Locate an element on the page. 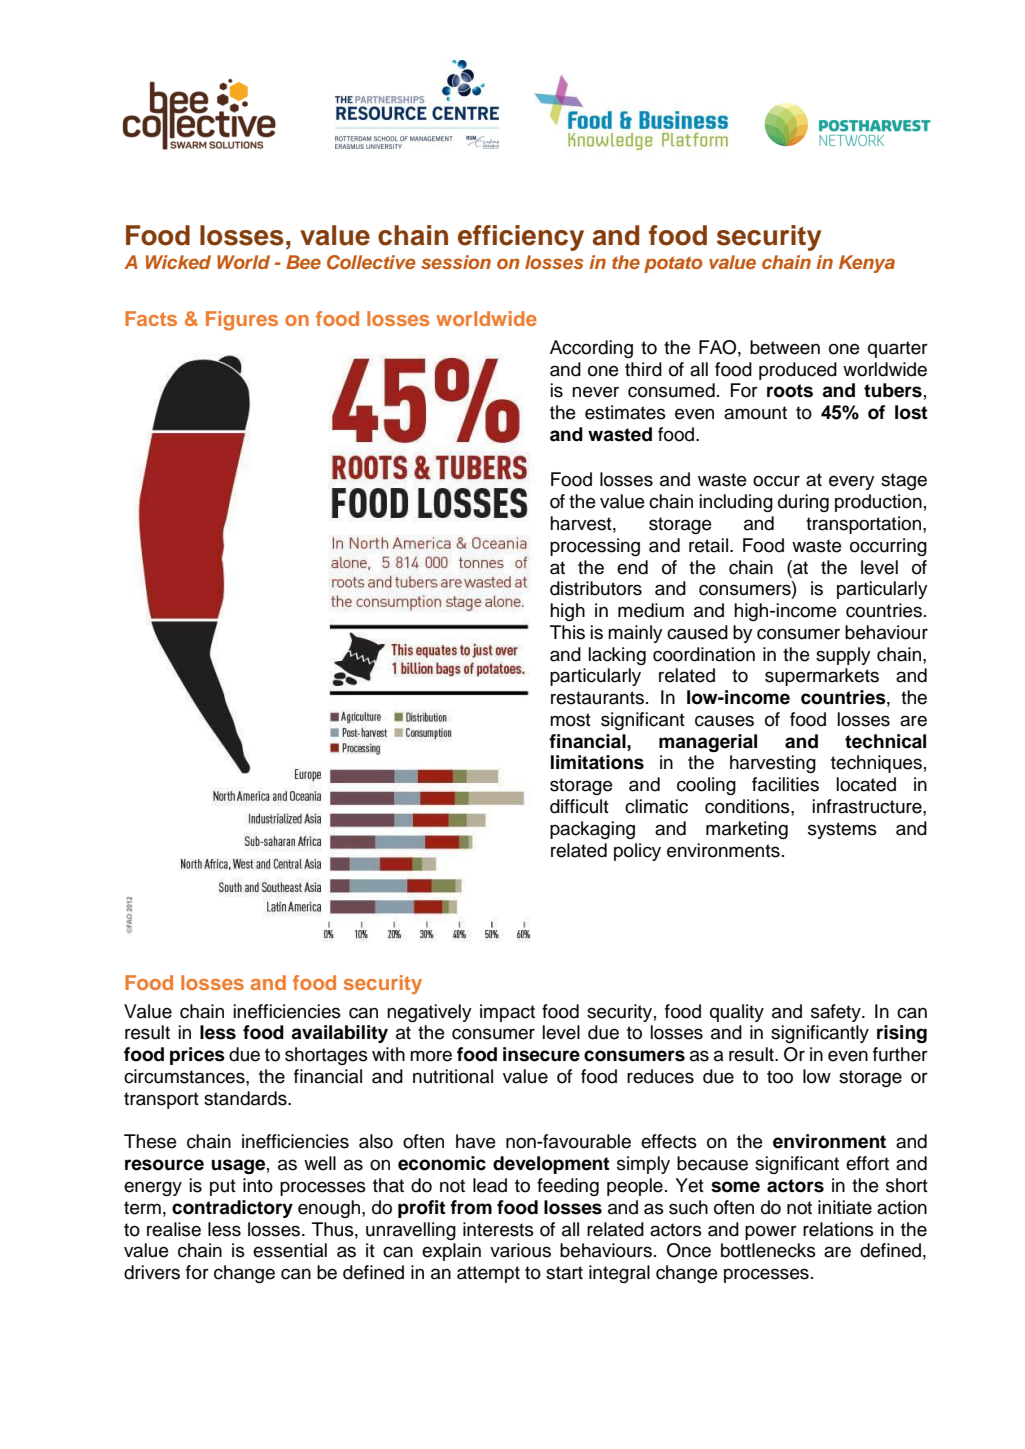 The height and width of the document is (1449, 1025). prices is located at coordinates (197, 1056).
